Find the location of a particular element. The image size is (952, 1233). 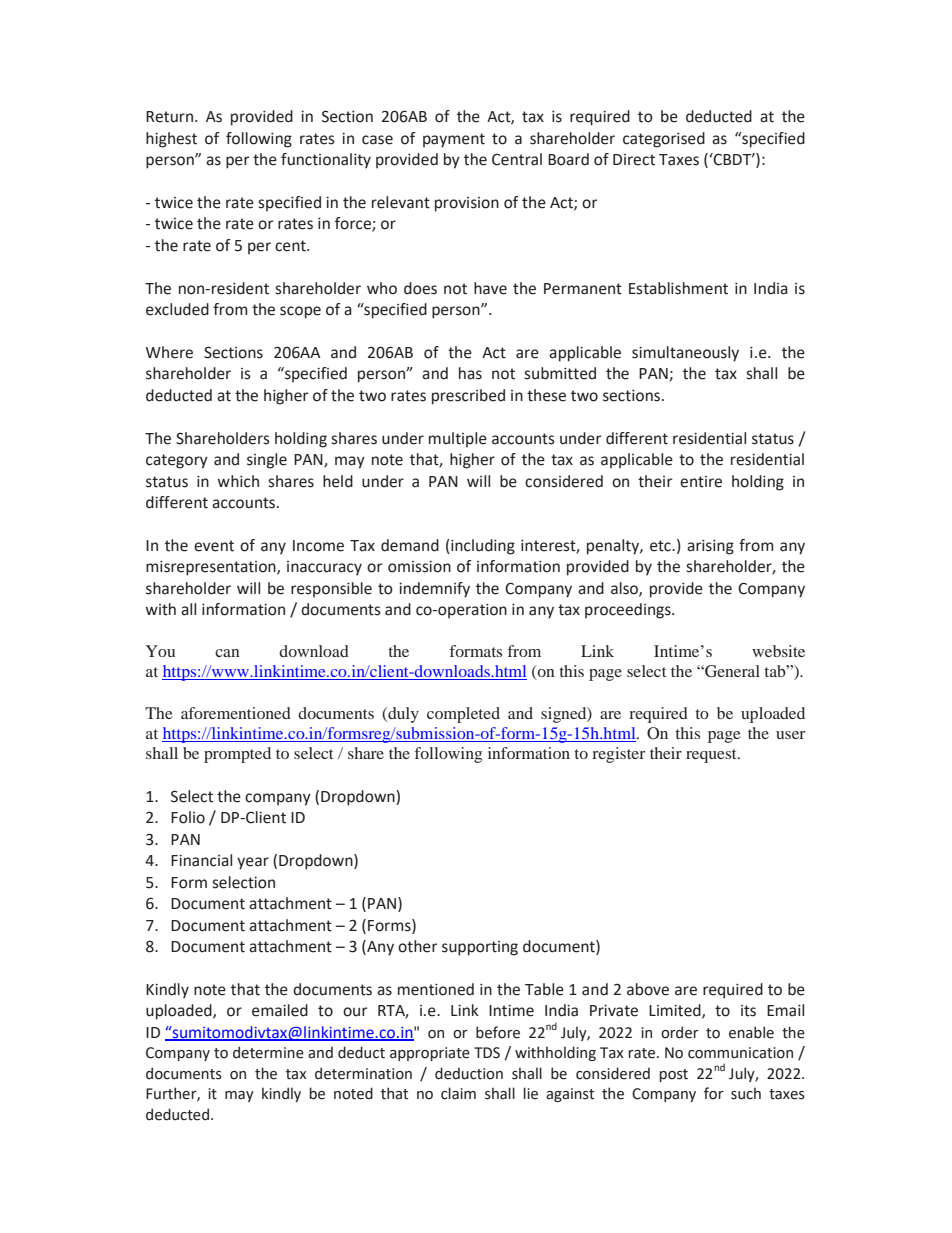

determine is located at coordinates (268, 1052).
